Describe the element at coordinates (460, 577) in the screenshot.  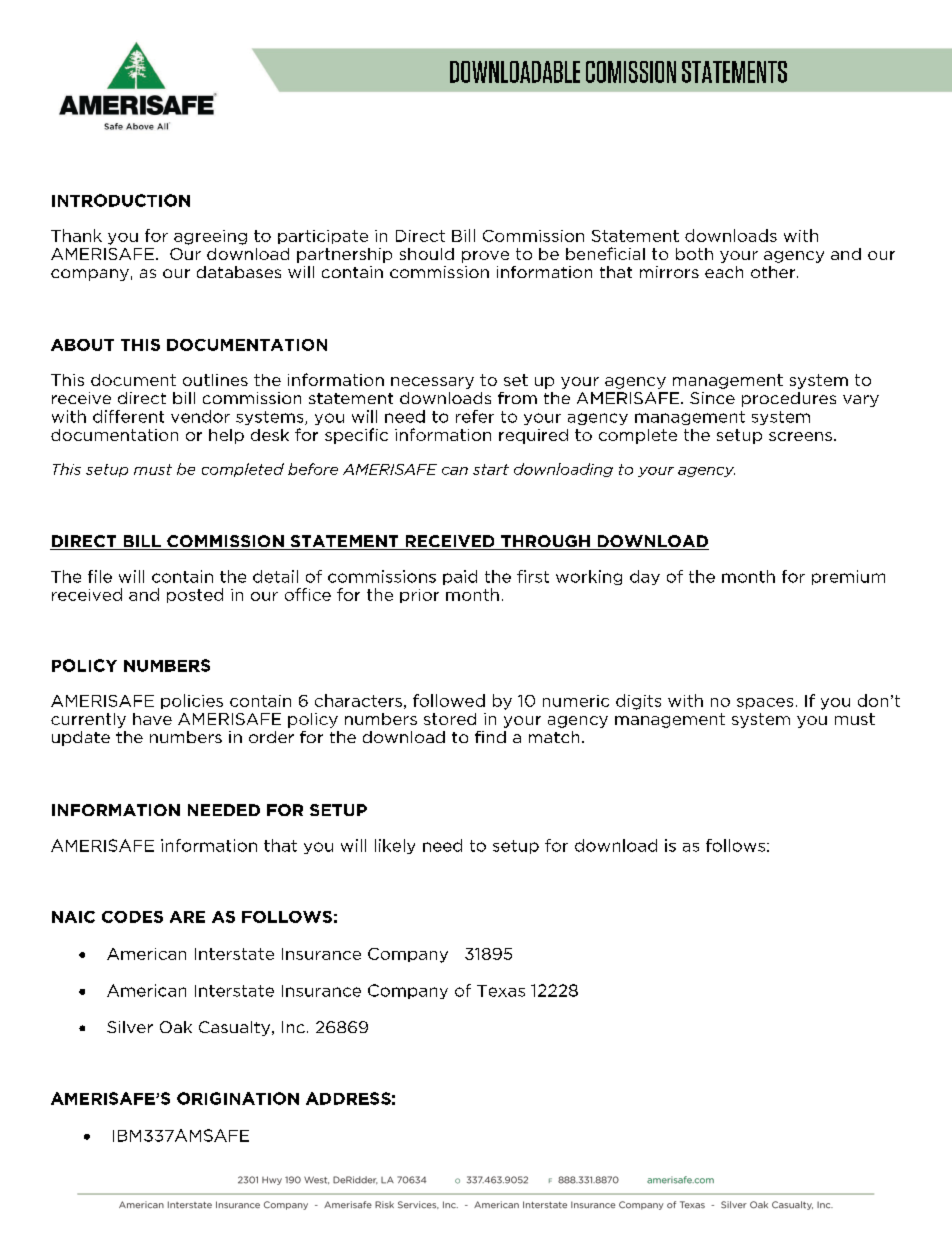
I see `paid` at that location.
